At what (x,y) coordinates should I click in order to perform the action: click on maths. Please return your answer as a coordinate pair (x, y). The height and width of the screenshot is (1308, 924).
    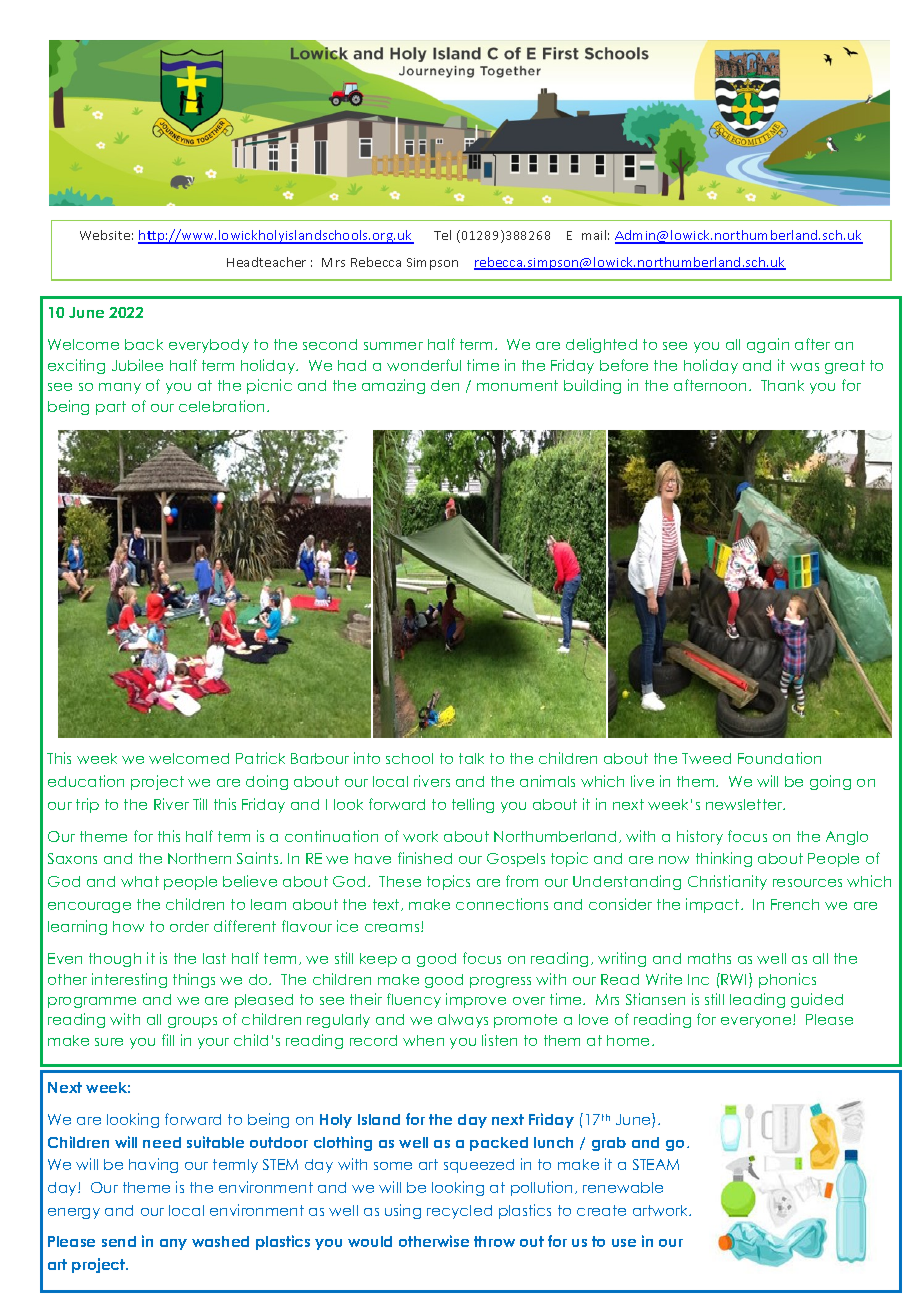
    Looking at the image, I should click on (709, 958).
